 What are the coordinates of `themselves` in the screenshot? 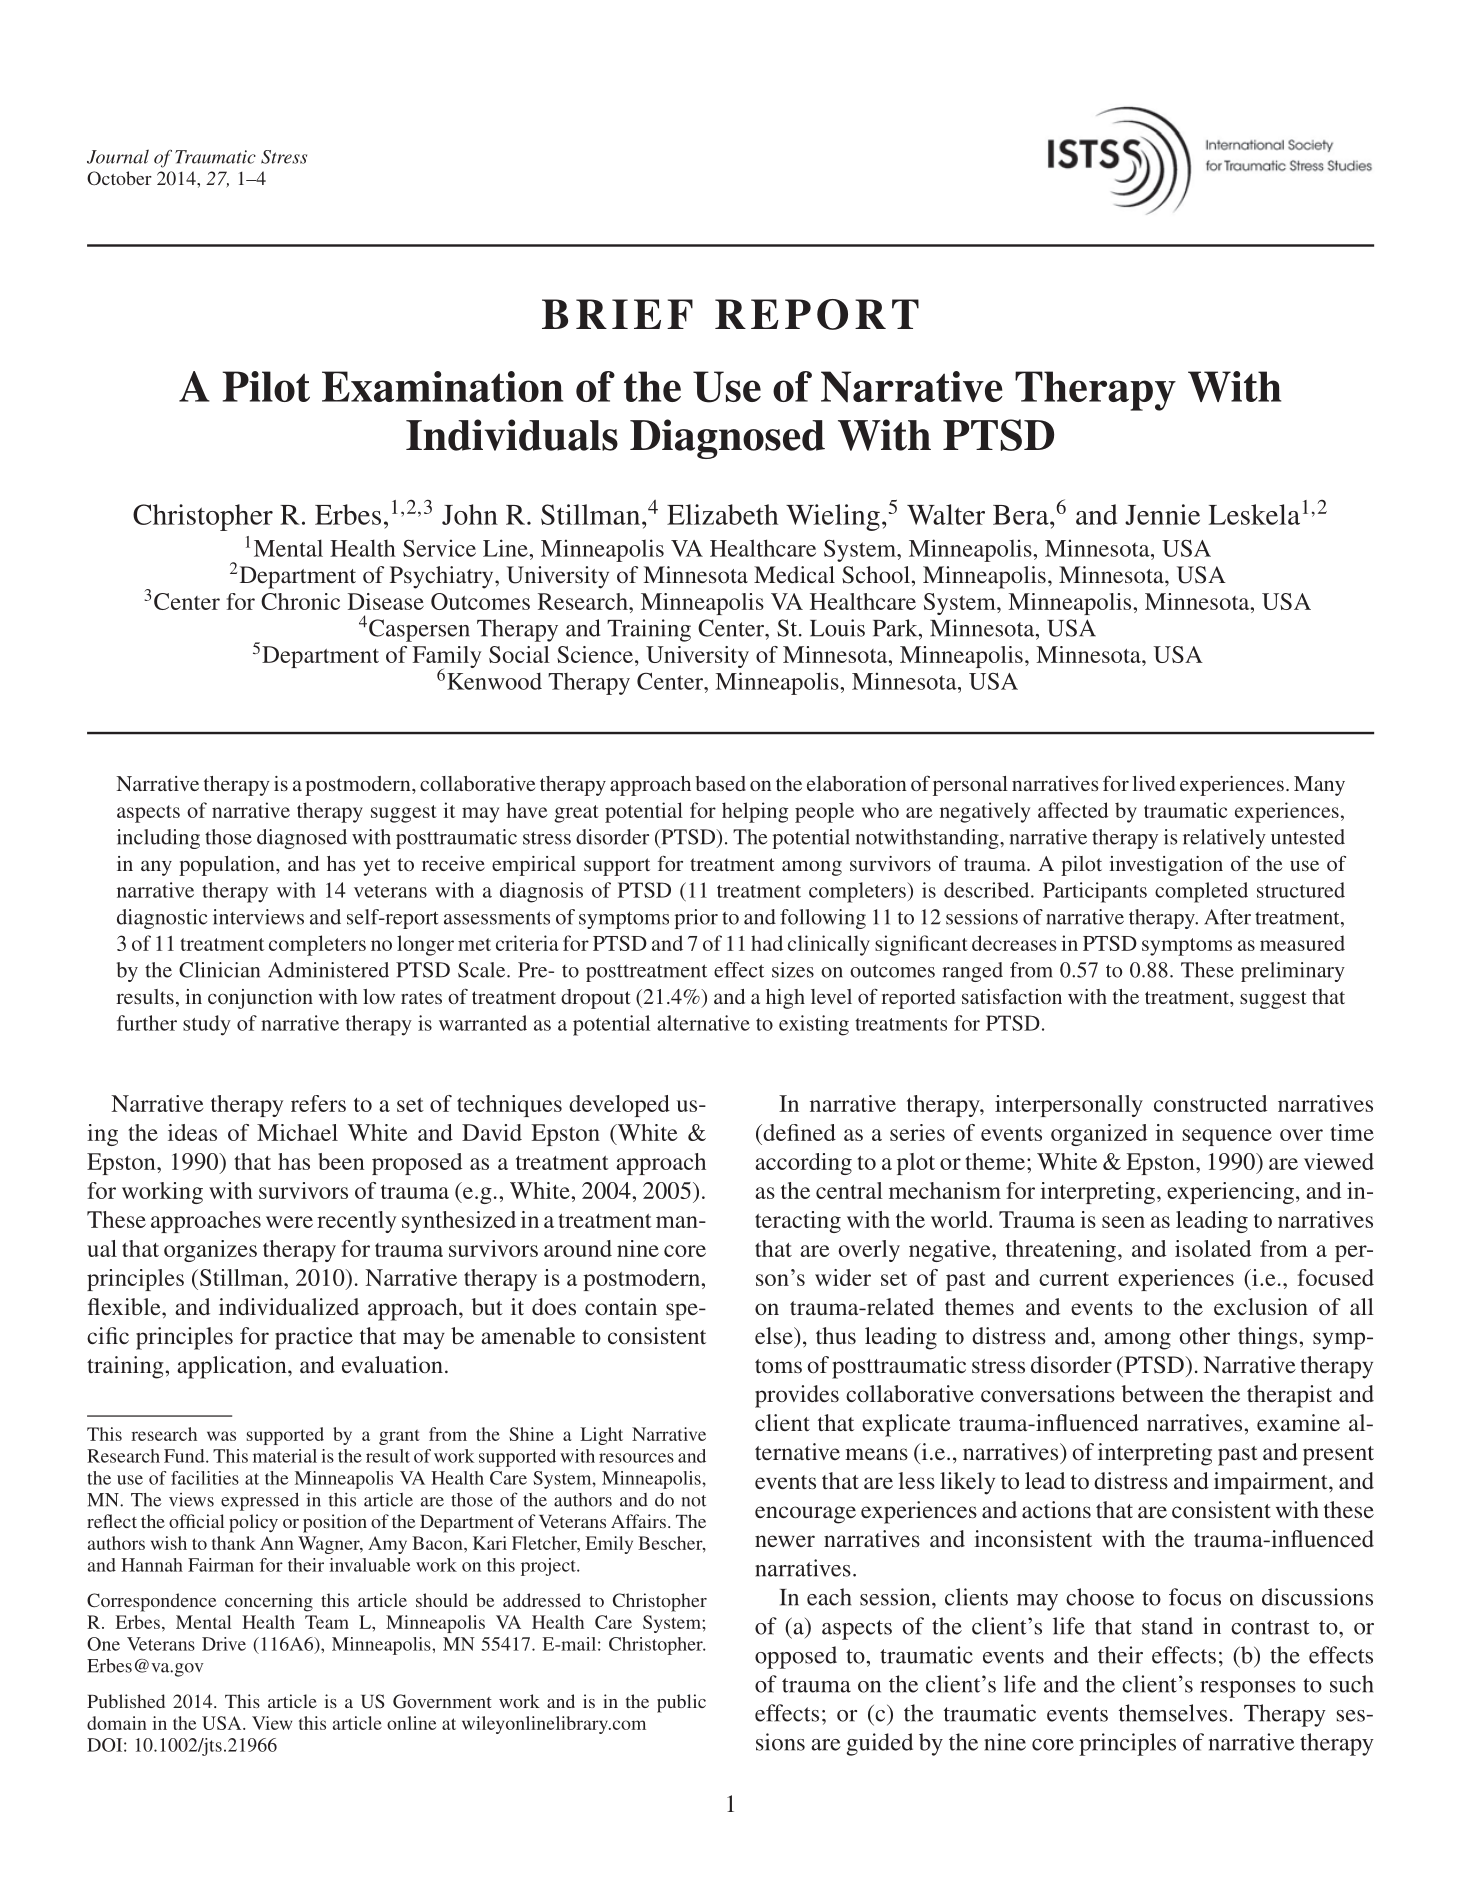 It's located at (1173, 1713).
